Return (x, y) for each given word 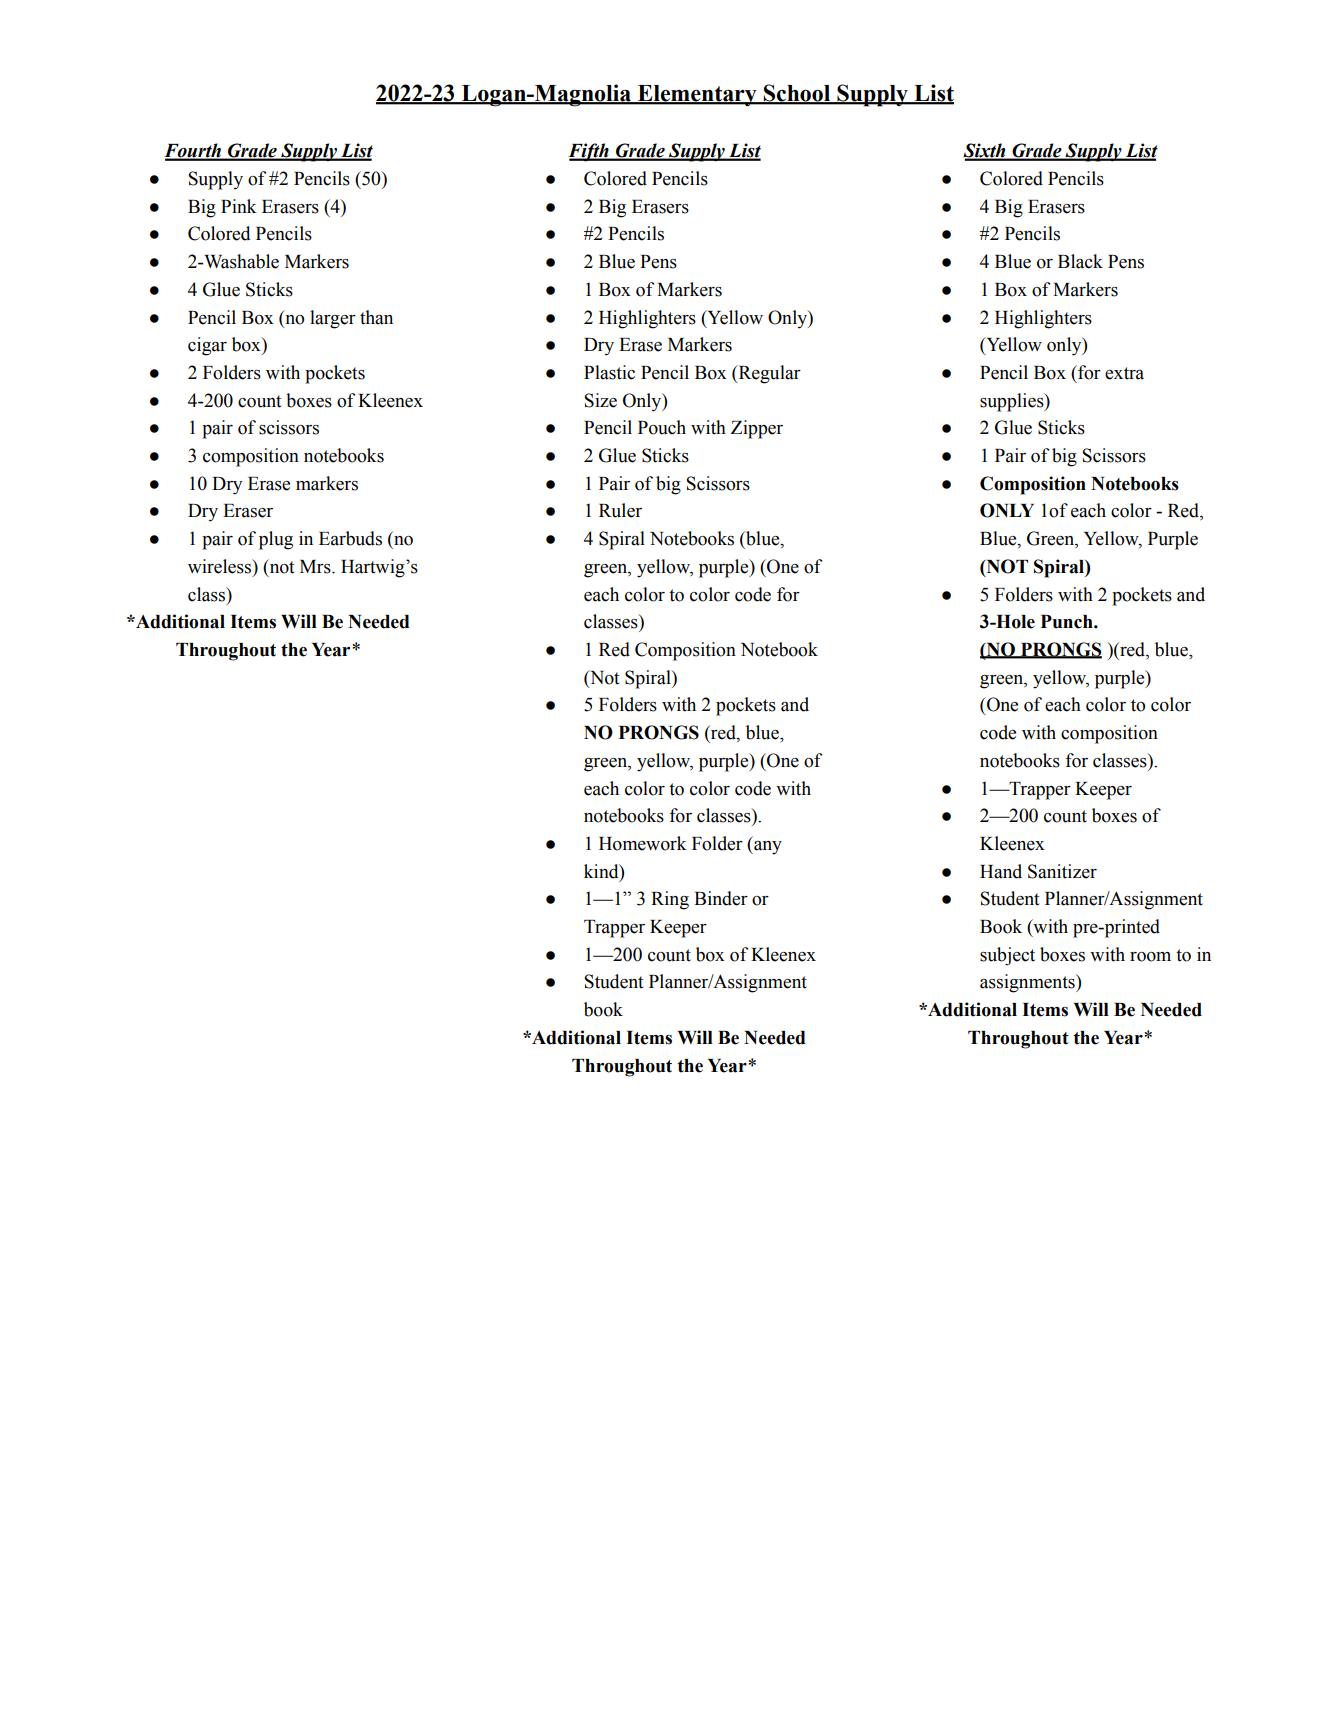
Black (1080, 261)
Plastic (609, 372)
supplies (1013, 402)
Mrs (316, 567)
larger (333, 319)
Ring (670, 900)
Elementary (697, 96)
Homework (643, 843)
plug (276, 540)
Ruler (620, 510)
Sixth (985, 151)
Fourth (193, 151)
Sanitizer (1062, 871)
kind (602, 871)
